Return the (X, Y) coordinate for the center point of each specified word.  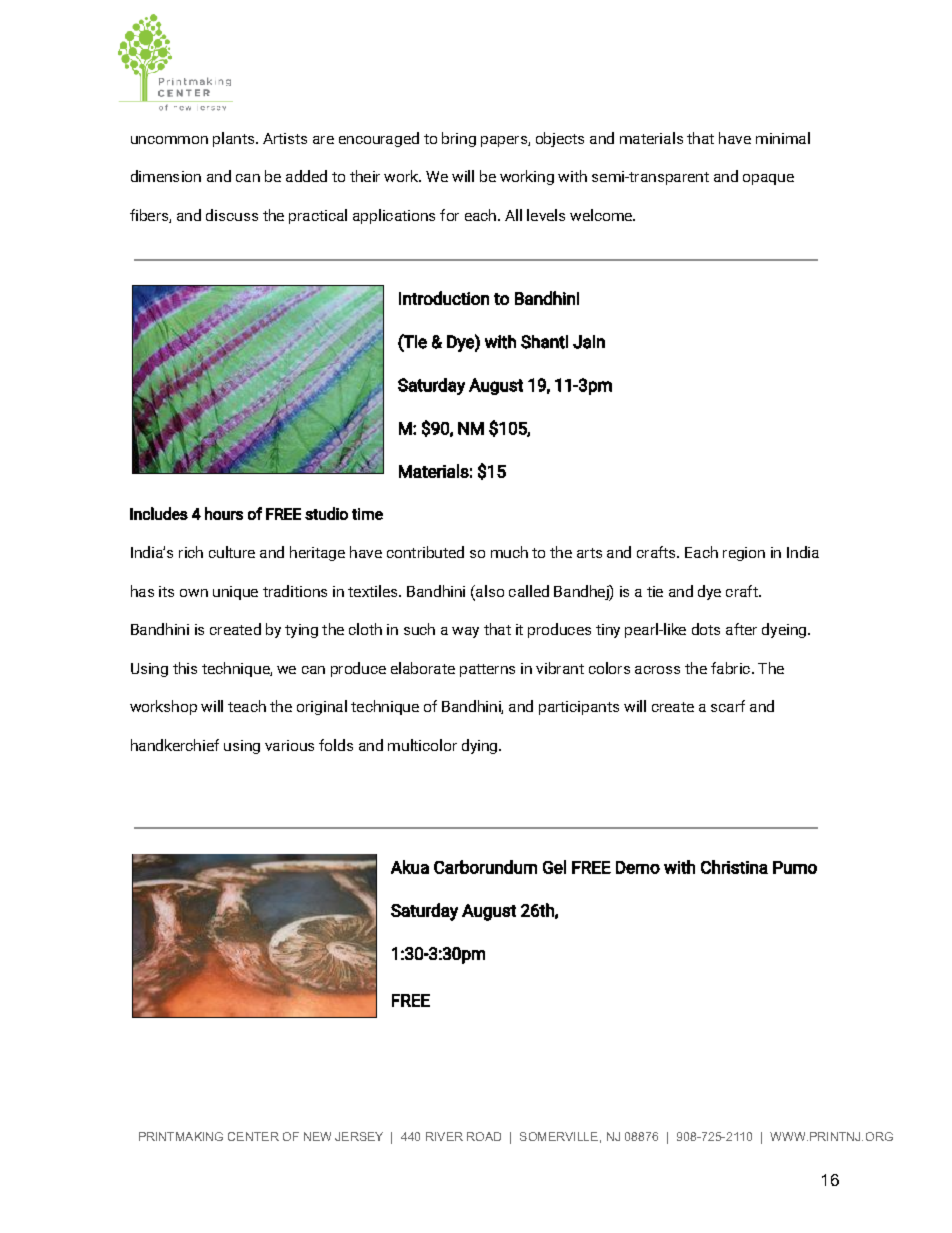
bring (459, 139)
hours (224, 513)
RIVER (444, 1136)
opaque (768, 179)
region (744, 554)
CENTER (253, 1136)
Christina (734, 867)
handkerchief (175, 745)
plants (235, 139)
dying (481, 746)
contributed (425, 552)
